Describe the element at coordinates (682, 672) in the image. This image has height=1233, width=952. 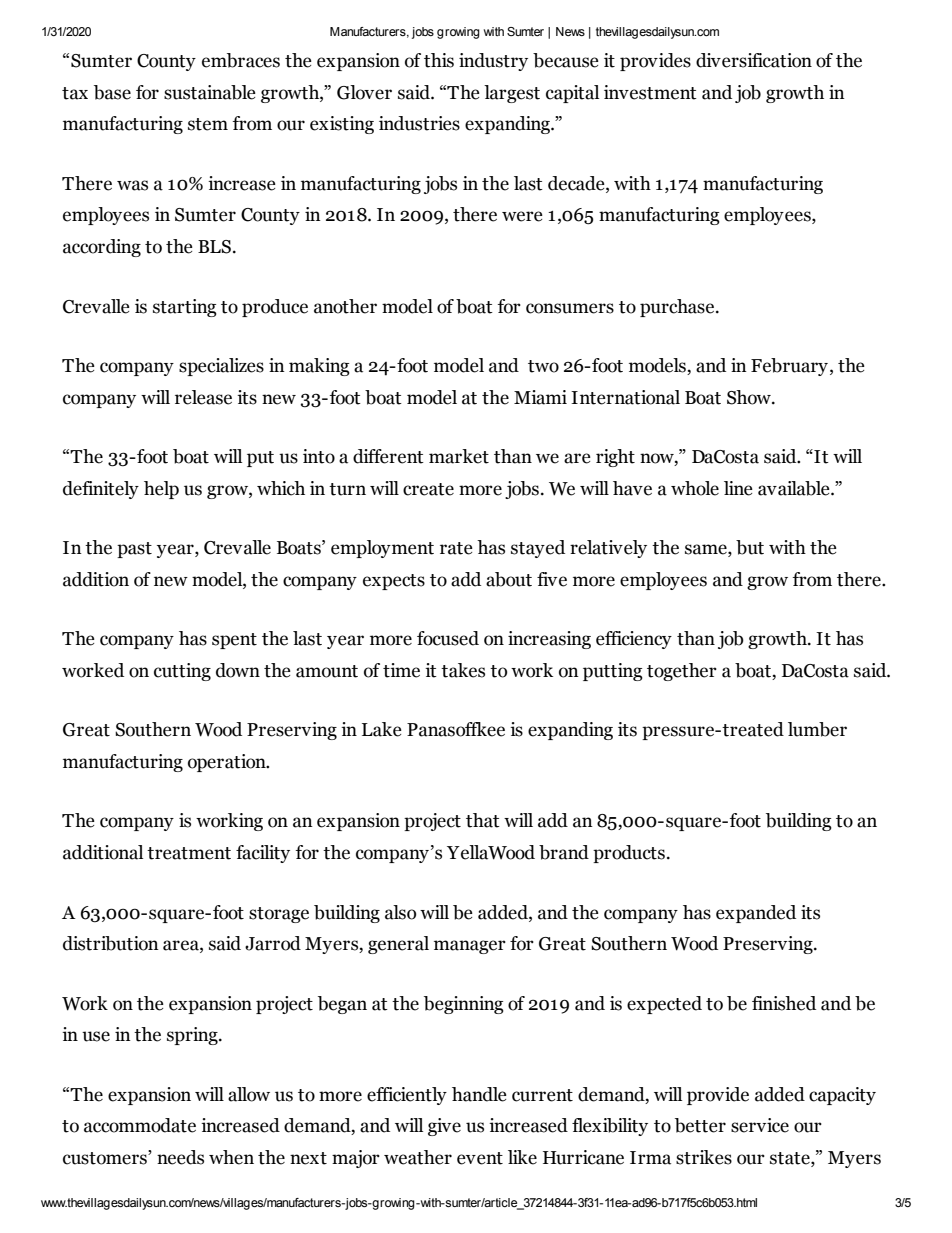
I see `together` at that location.
